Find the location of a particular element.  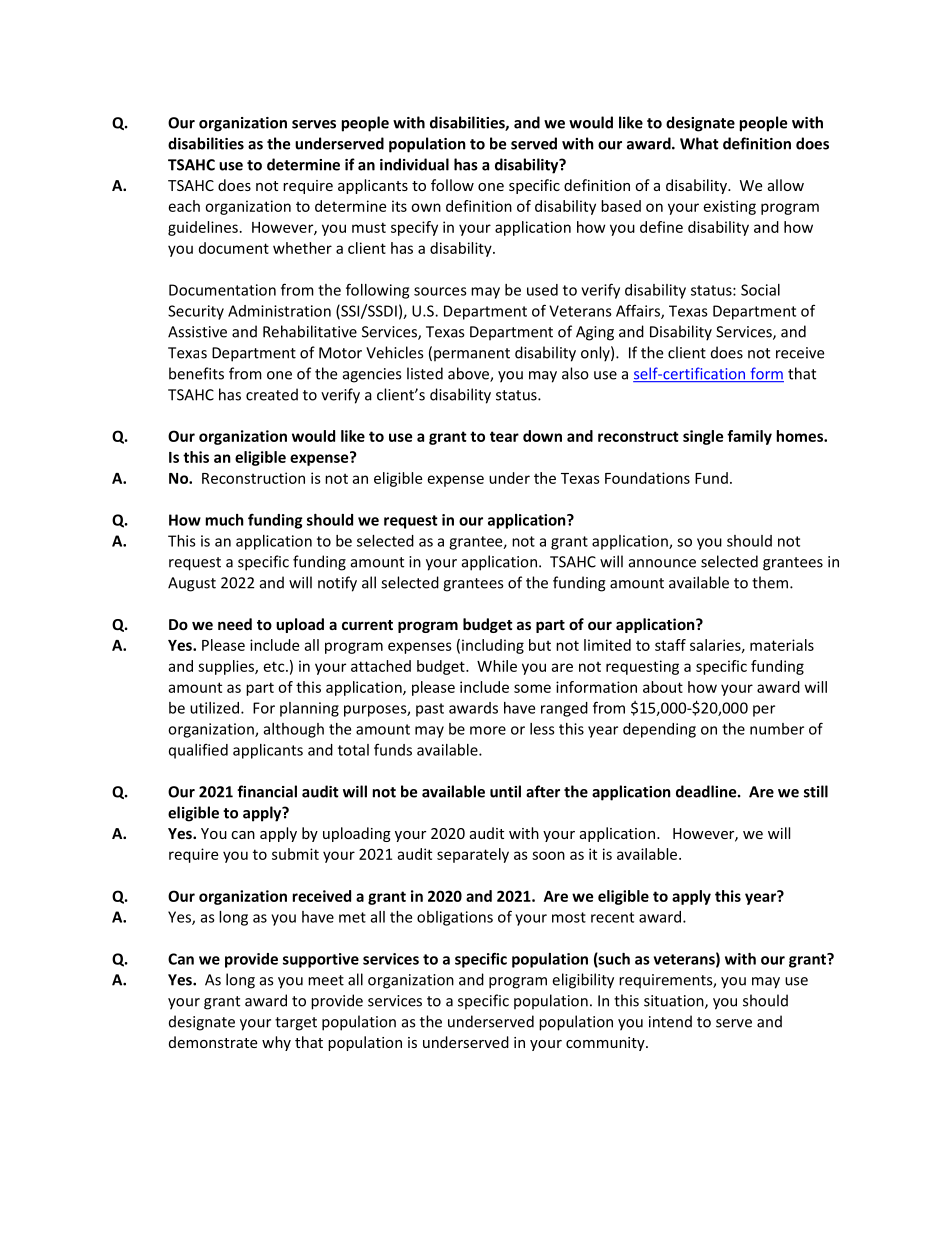

Administration is located at coordinates (279, 311).
